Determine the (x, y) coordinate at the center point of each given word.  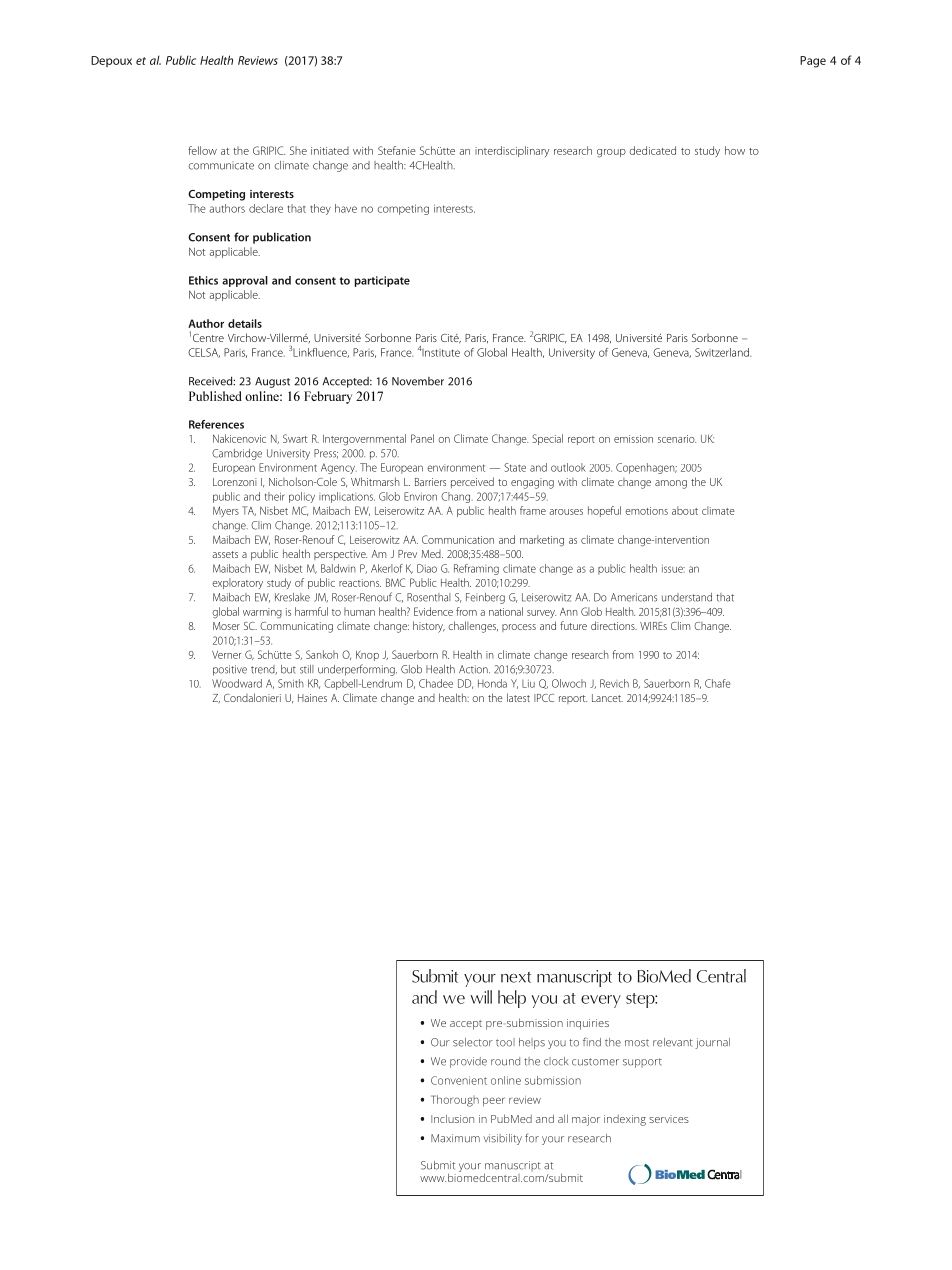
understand (687, 597)
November (418, 381)
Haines (312, 698)
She (298, 150)
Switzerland (723, 352)
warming (262, 613)
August (272, 382)
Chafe (718, 683)
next (516, 977)
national (506, 611)
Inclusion (452, 1118)
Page (813, 62)
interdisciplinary (512, 151)
